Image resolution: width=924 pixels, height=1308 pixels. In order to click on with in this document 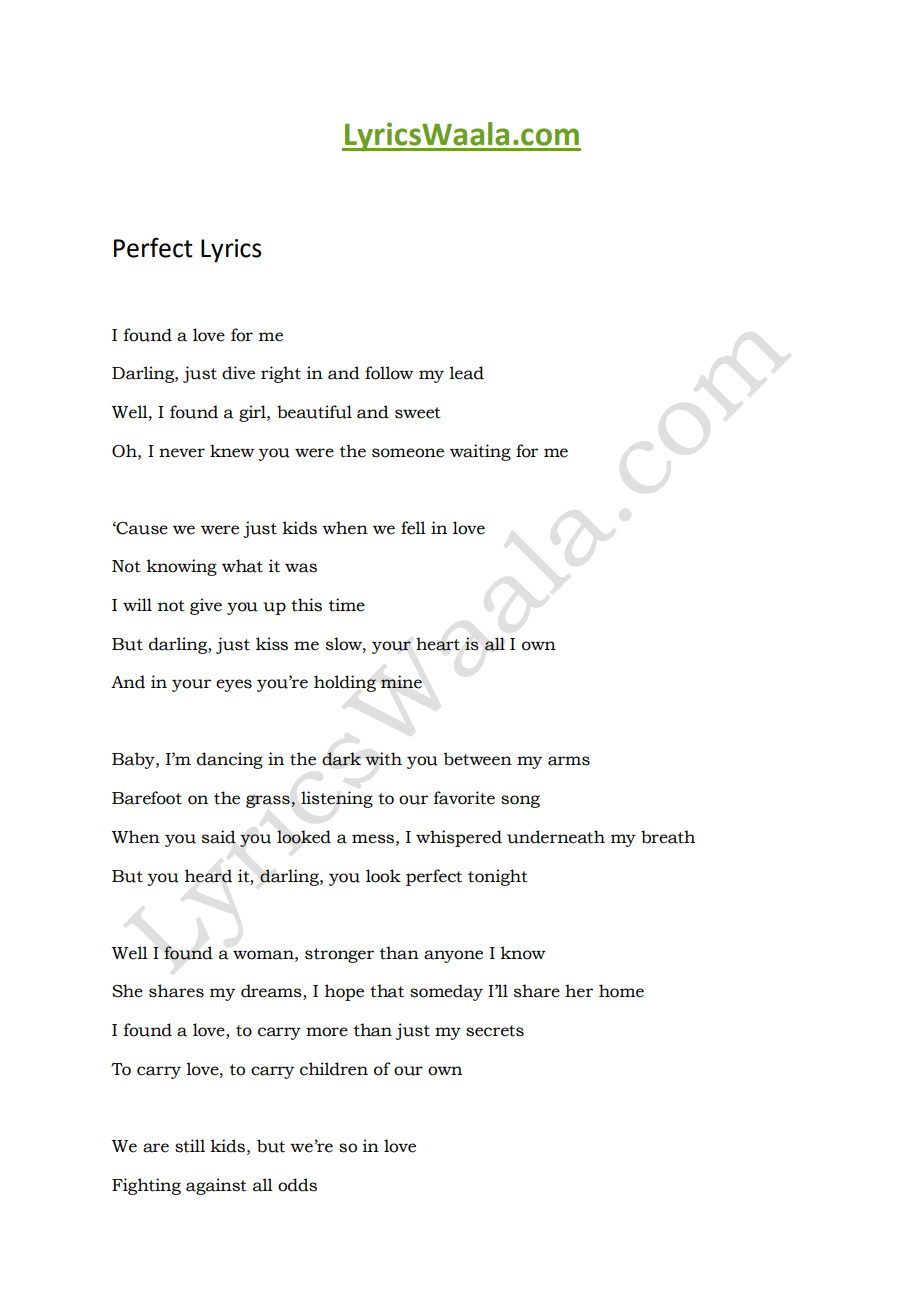, I will do `click(383, 759)`.
